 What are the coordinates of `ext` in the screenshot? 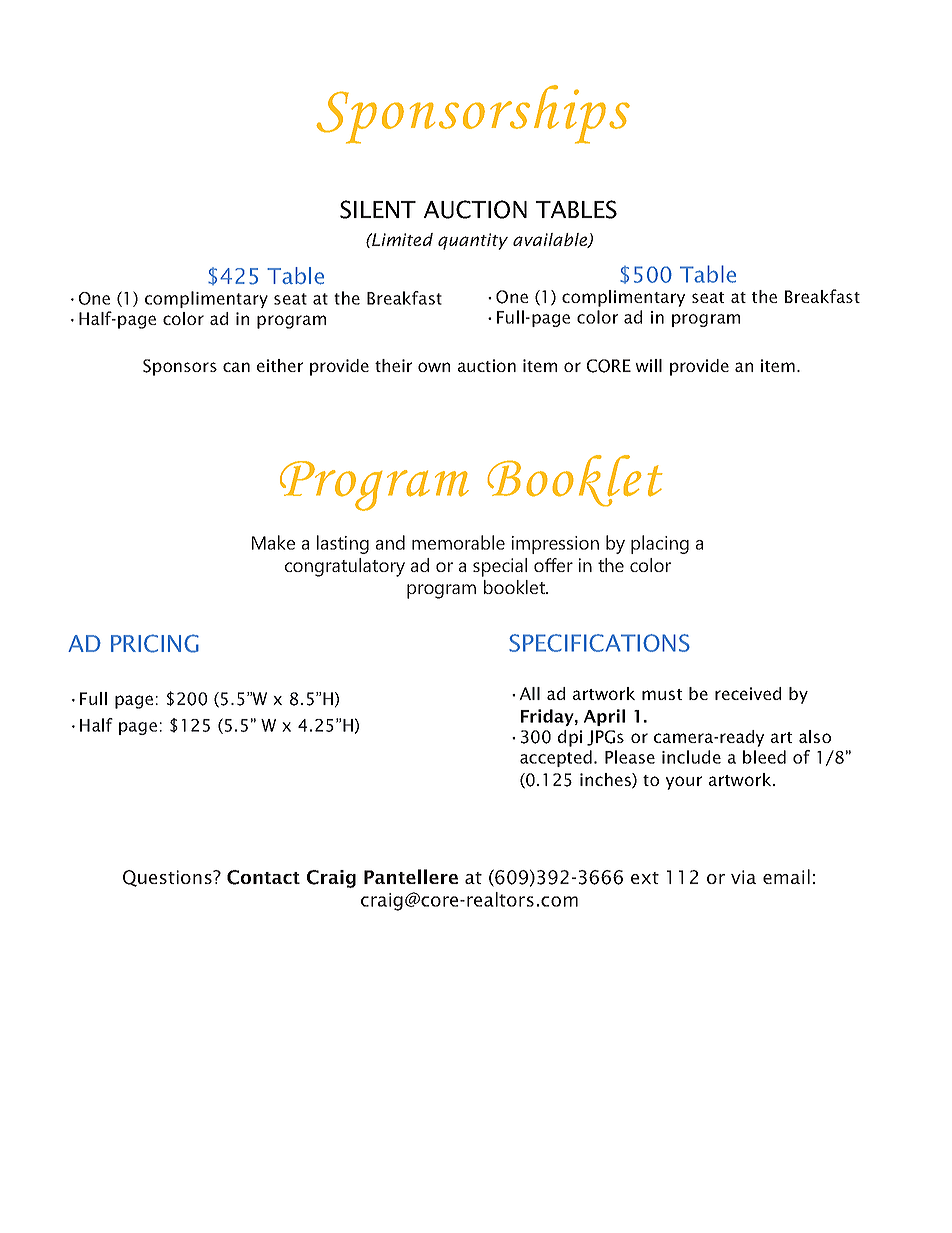 It's located at (645, 878).
